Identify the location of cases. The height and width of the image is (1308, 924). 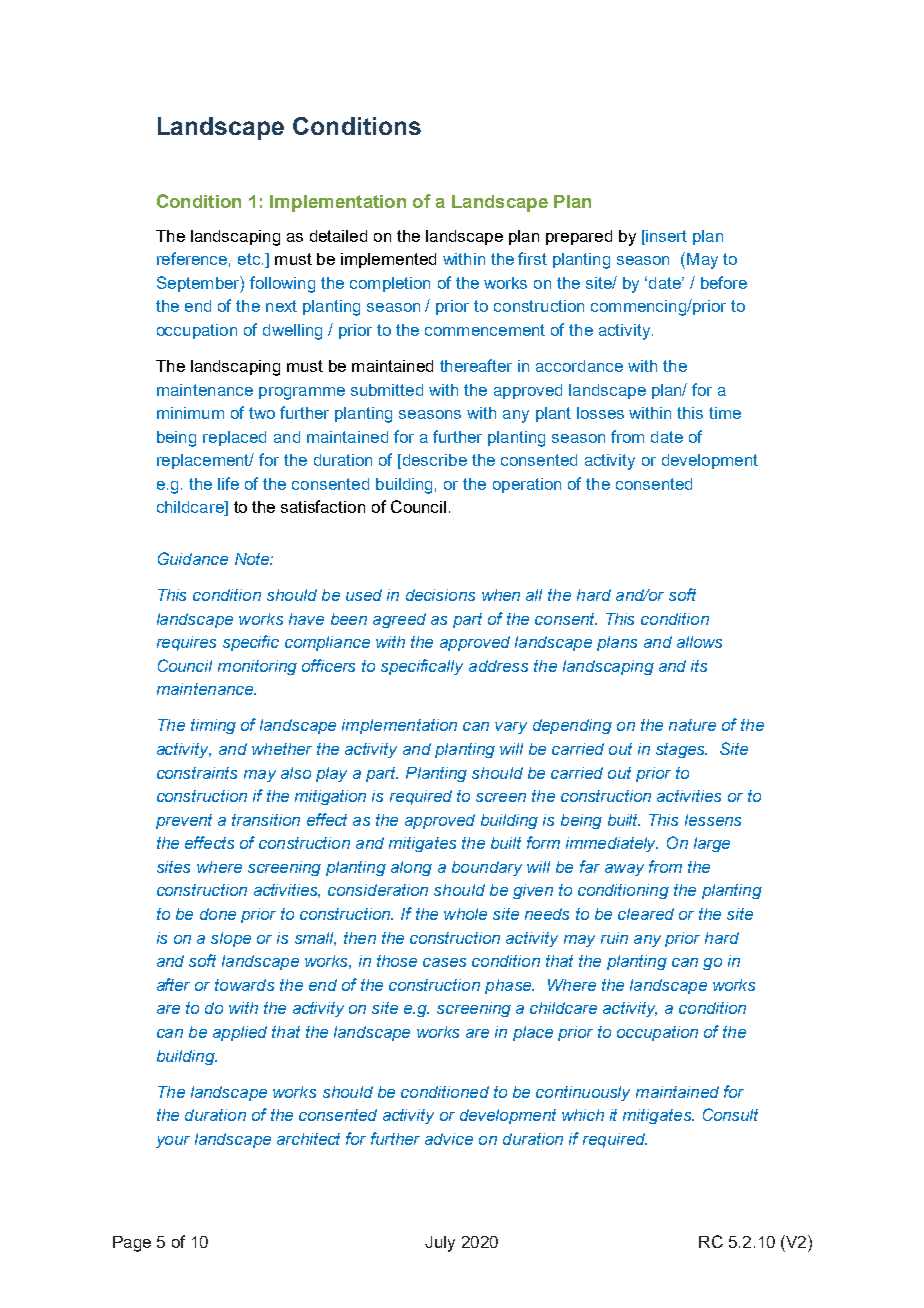
(444, 962).
